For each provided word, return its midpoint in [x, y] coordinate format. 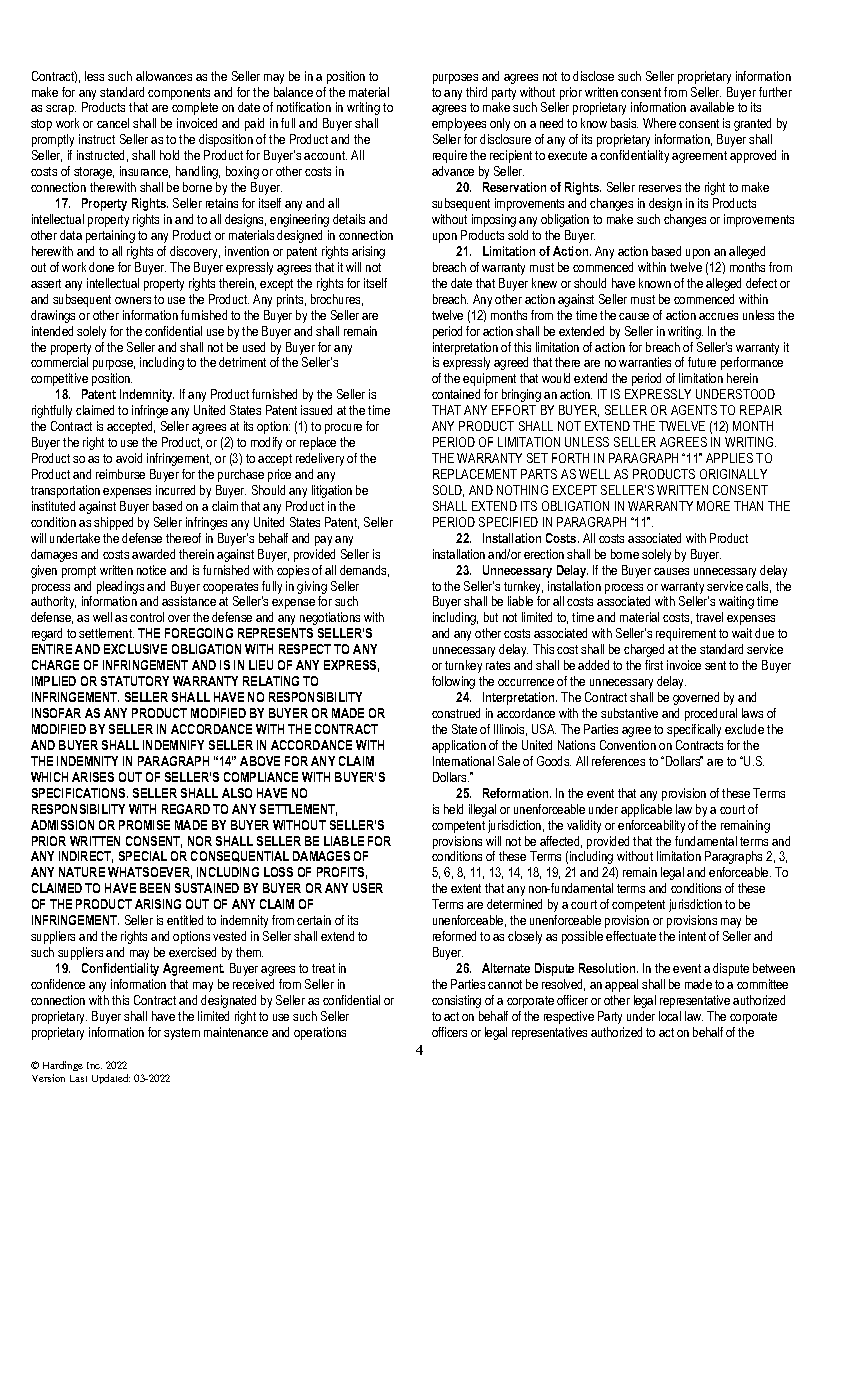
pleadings [120, 587]
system [182, 1034]
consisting [456, 1001]
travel [709, 617]
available [712, 107]
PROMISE [144, 825]
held [453, 809]
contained [456, 394]
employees [459, 124]
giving [312, 587]
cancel [113, 123]
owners [133, 300]
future [702, 362]
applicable [646, 810]
